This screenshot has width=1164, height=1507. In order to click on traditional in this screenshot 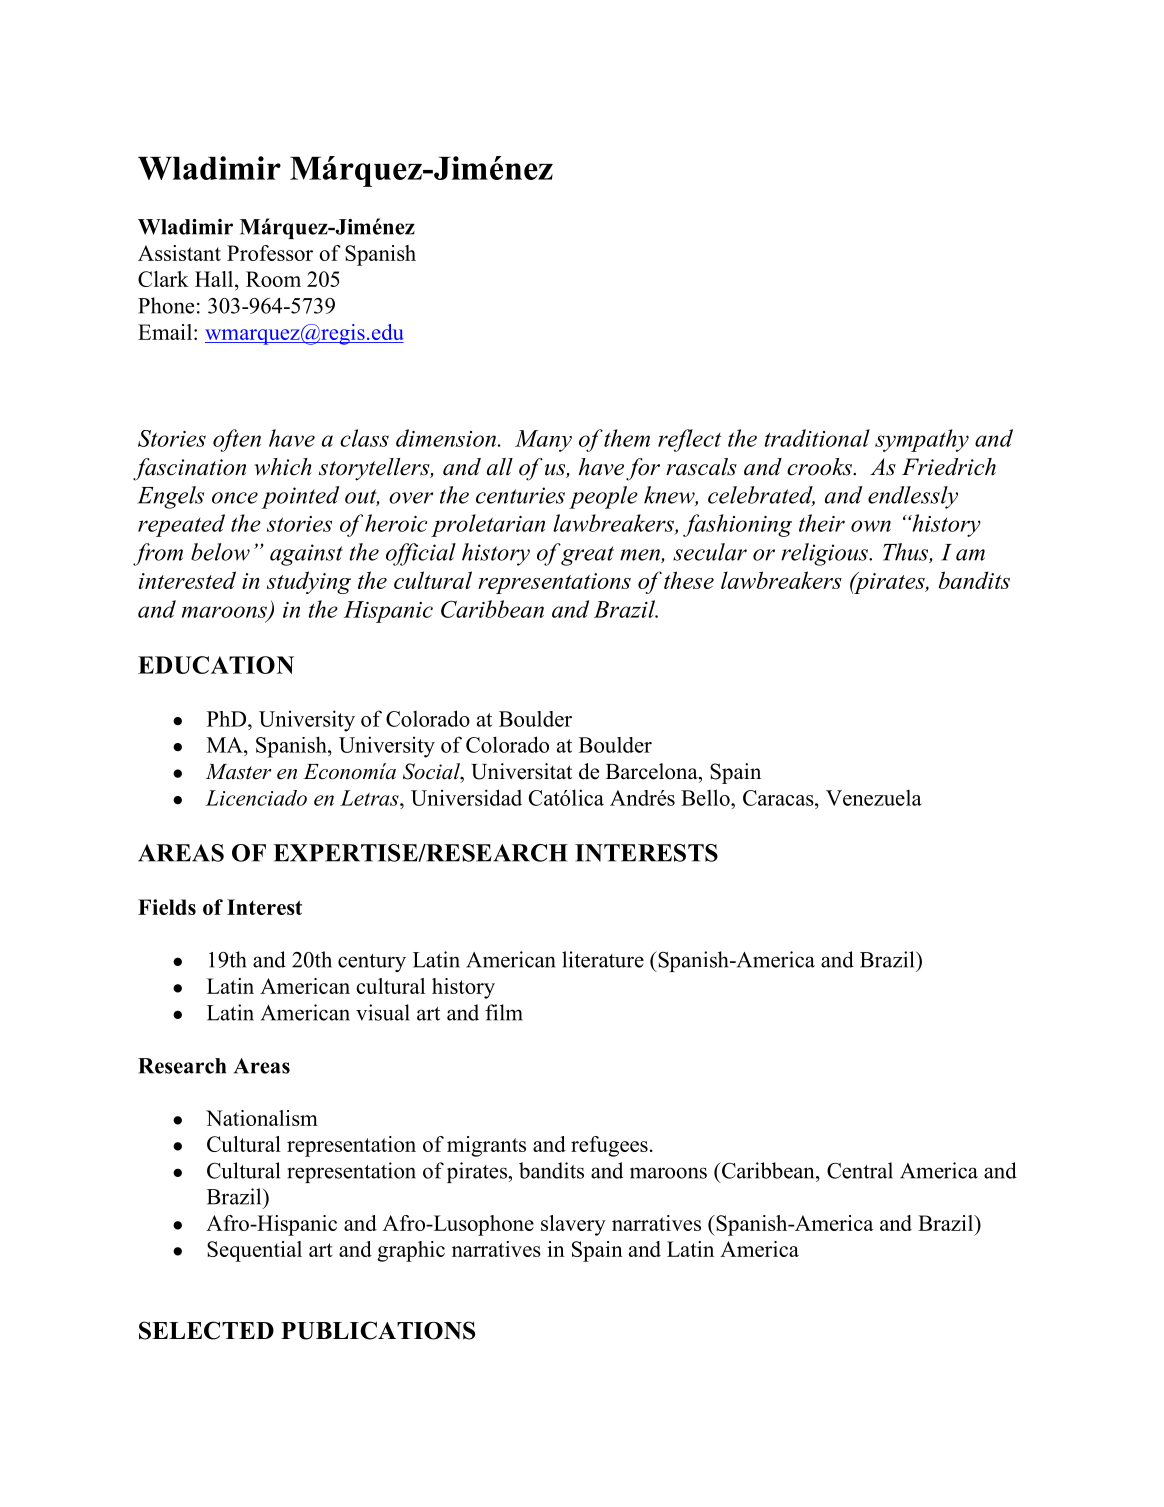, I will do `click(817, 438)`.
